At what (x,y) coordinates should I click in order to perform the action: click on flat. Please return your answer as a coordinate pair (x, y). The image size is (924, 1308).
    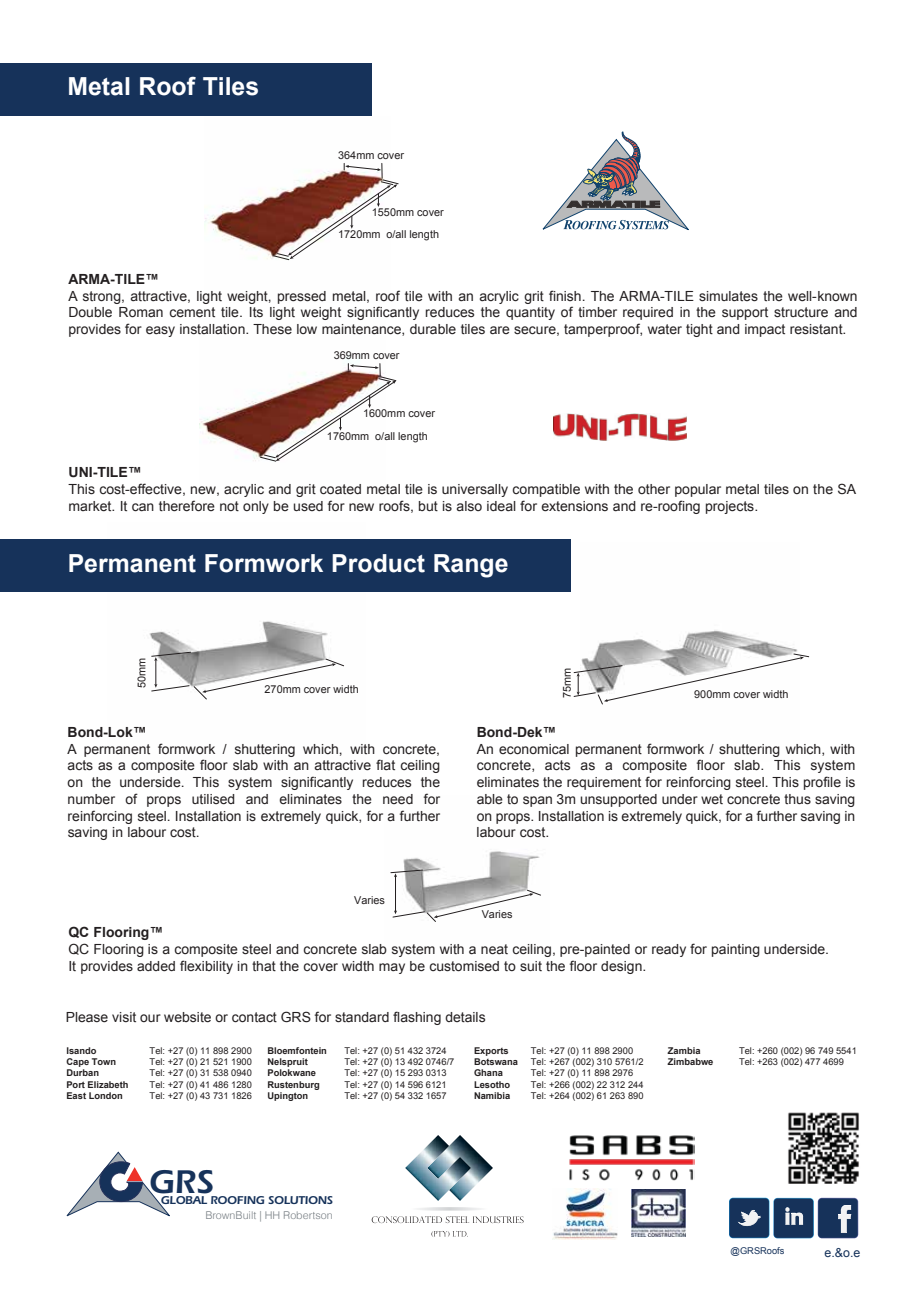
    Looking at the image, I should click on (385, 764).
